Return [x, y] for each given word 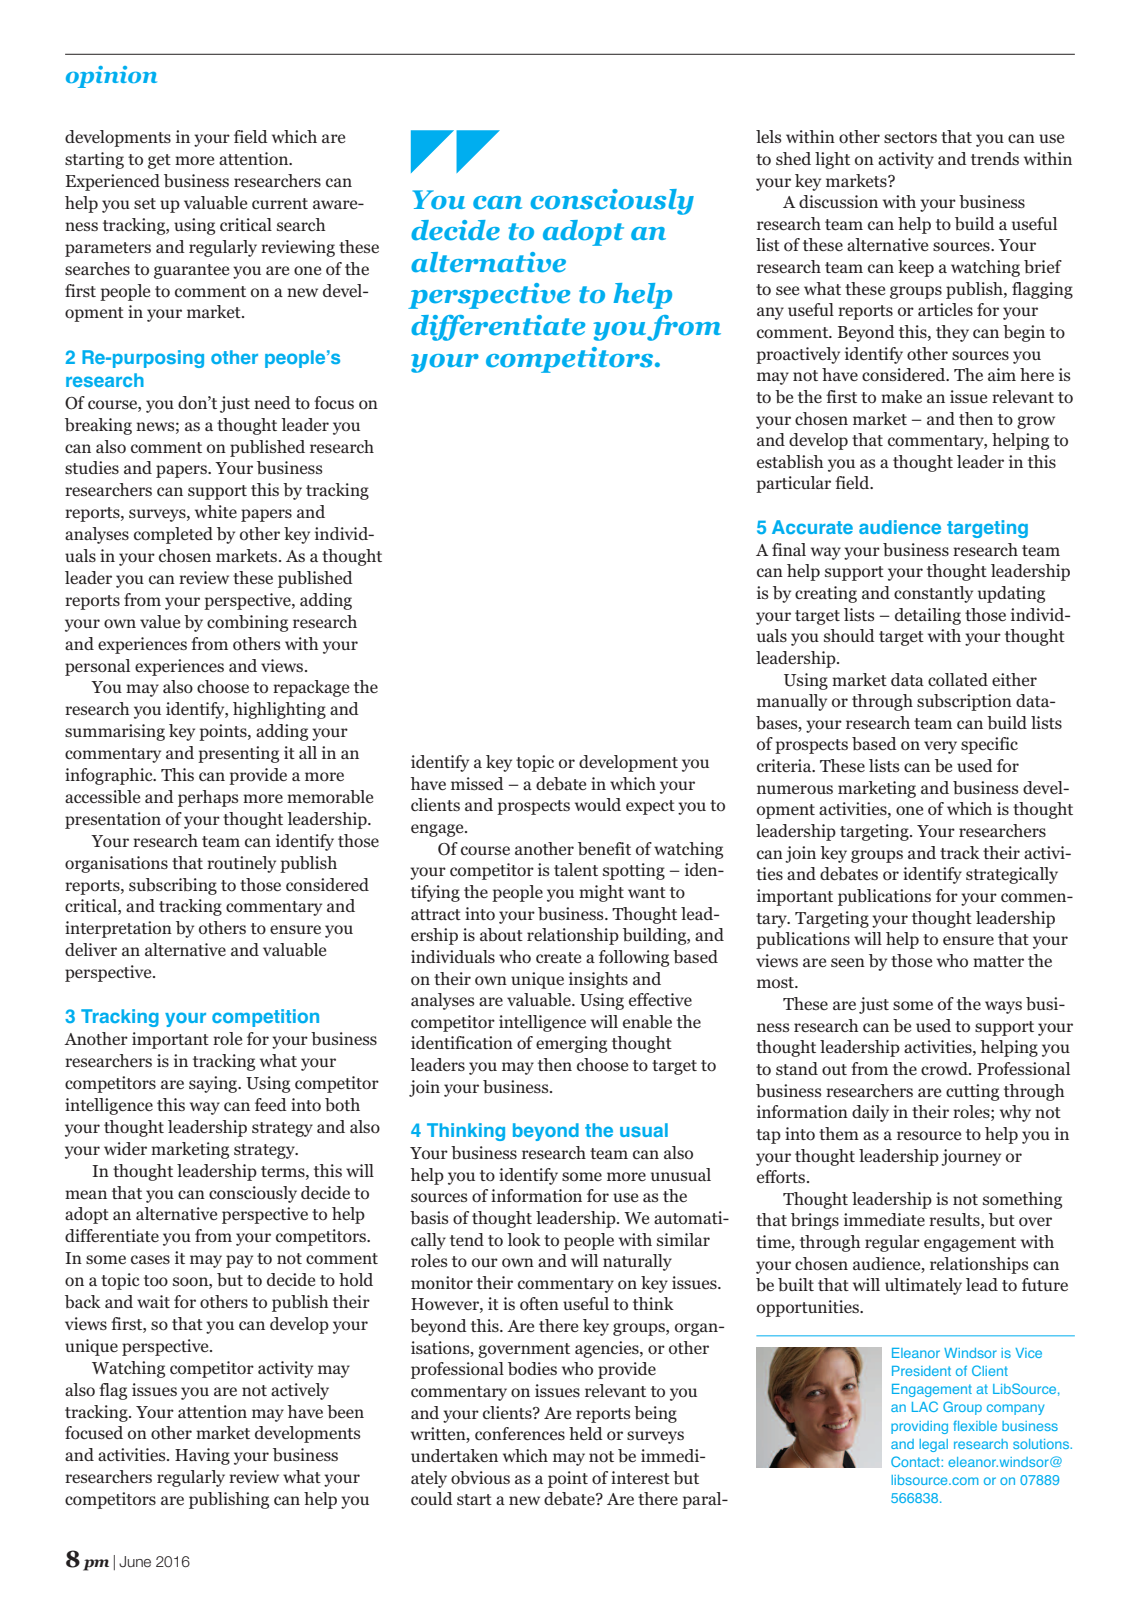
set [145, 203]
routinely [241, 864]
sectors [910, 138]
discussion [838, 202]
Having [202, 1456]
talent [576, 869]
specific [989, 745]
